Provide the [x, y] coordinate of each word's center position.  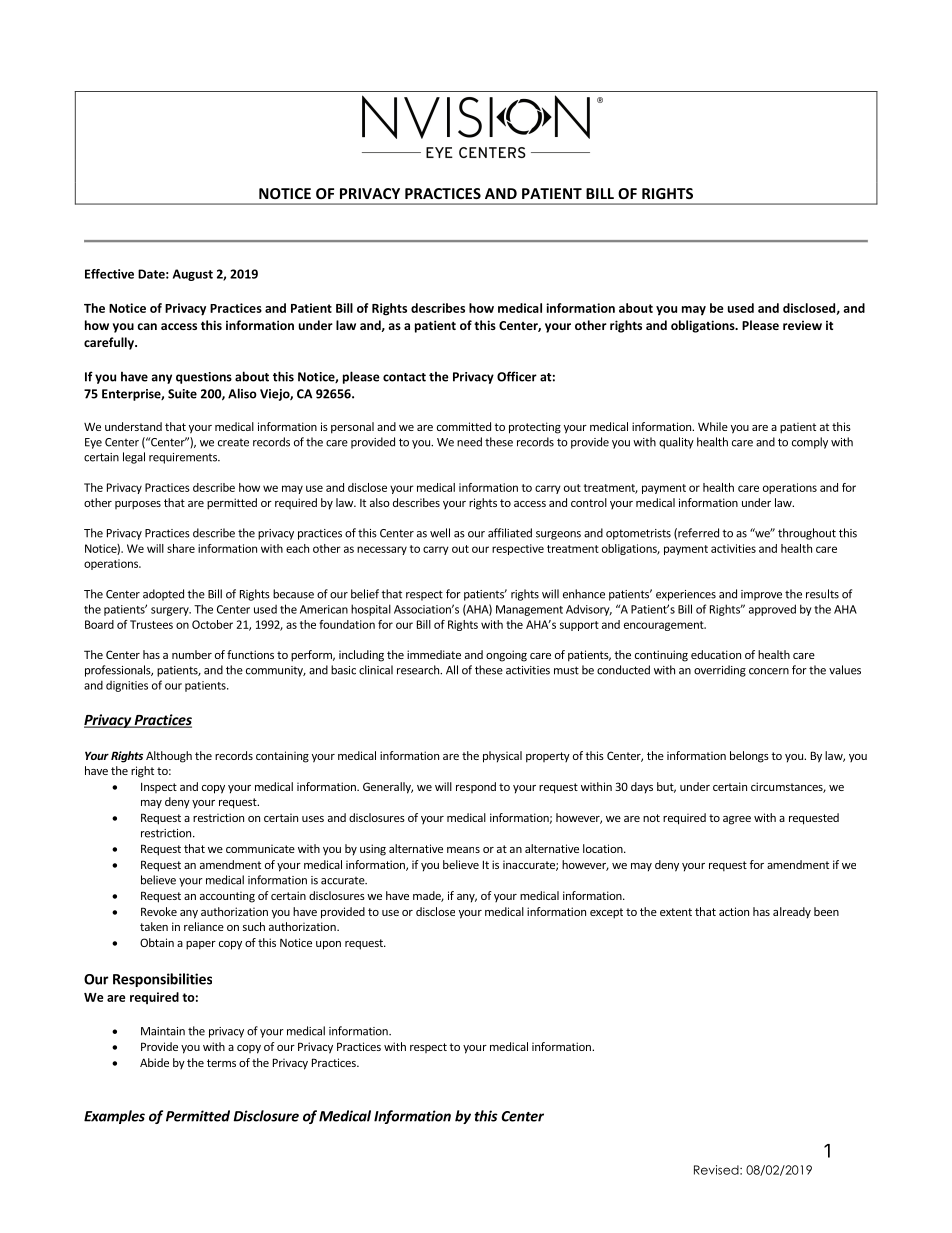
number [192, 654]
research [419, 670]
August [193, 275]
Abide [154, 1062]
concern [769, 671]
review [802, 325]
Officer [517, 376]
